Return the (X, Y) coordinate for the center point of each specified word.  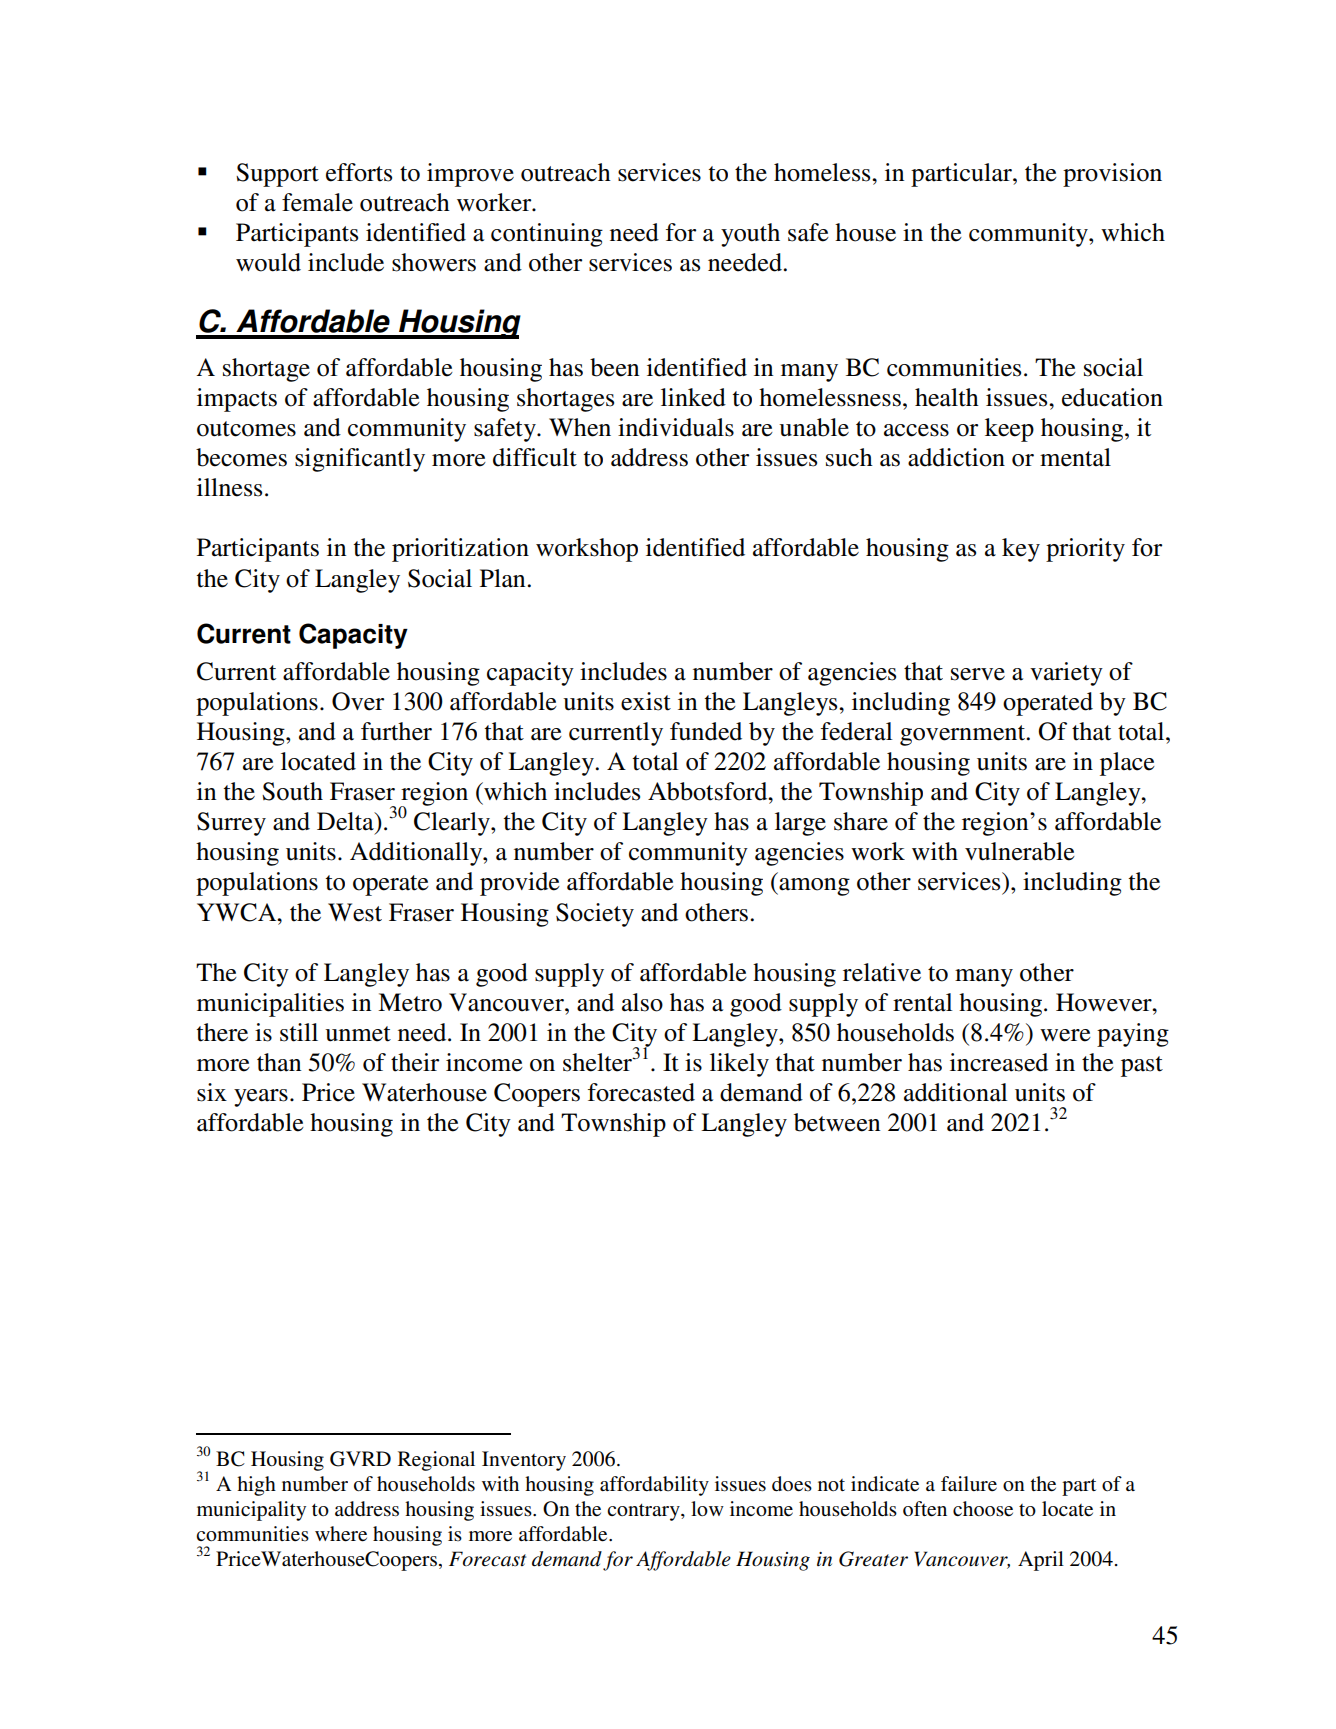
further (396, 731)
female (317, 202)
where (341, 1534)
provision (1112, 175)
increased (999, 1062)
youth (750, 235)
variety (1066, 674)
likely (739, 1065)
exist (646, 701)
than (279, 1062)
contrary (644, 1512)
